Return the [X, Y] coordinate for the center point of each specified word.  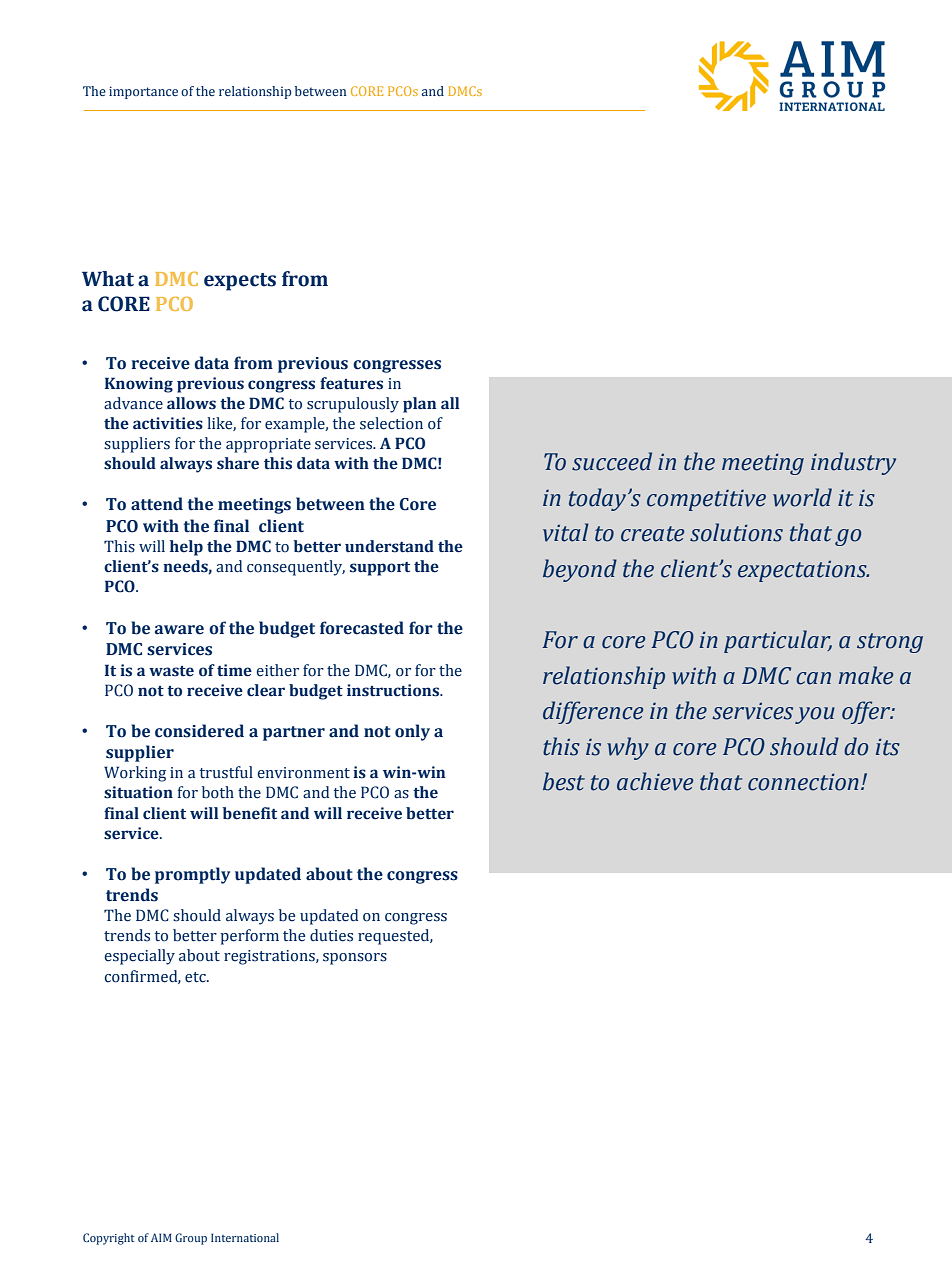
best [564, 781]
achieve [655, 781]
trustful [226, 772]
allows [191, 403]
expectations [803, 571]
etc [196, 977]
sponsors [355, 959]
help [186, 548]
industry [853, 463]
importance [143, 92]
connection [803, 782]
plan [419, 405]
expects [240, 282]
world [802, 497]
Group [191, 1239]
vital [566, 532]
